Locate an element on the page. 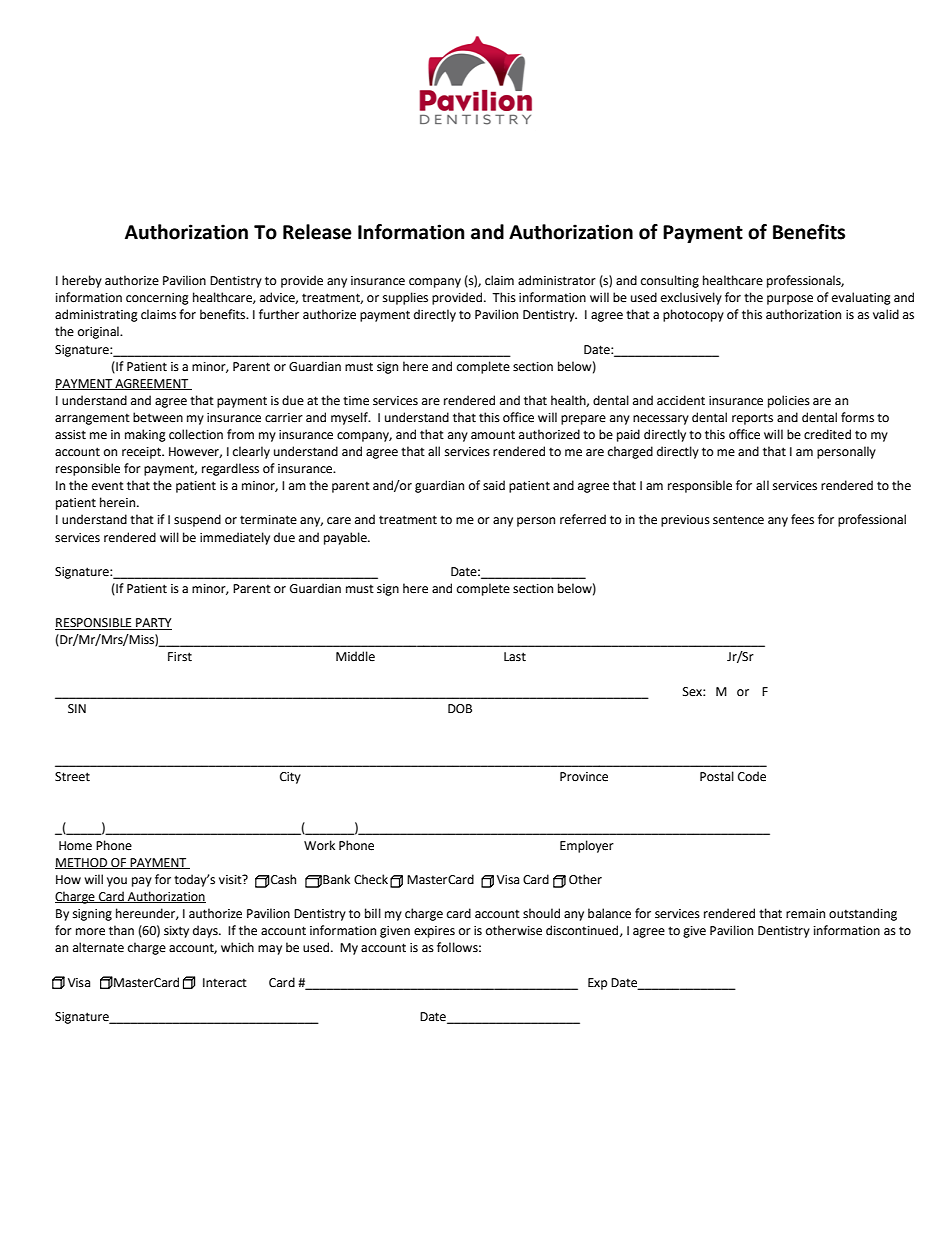  DOB is located at coordinates (460, 709).
